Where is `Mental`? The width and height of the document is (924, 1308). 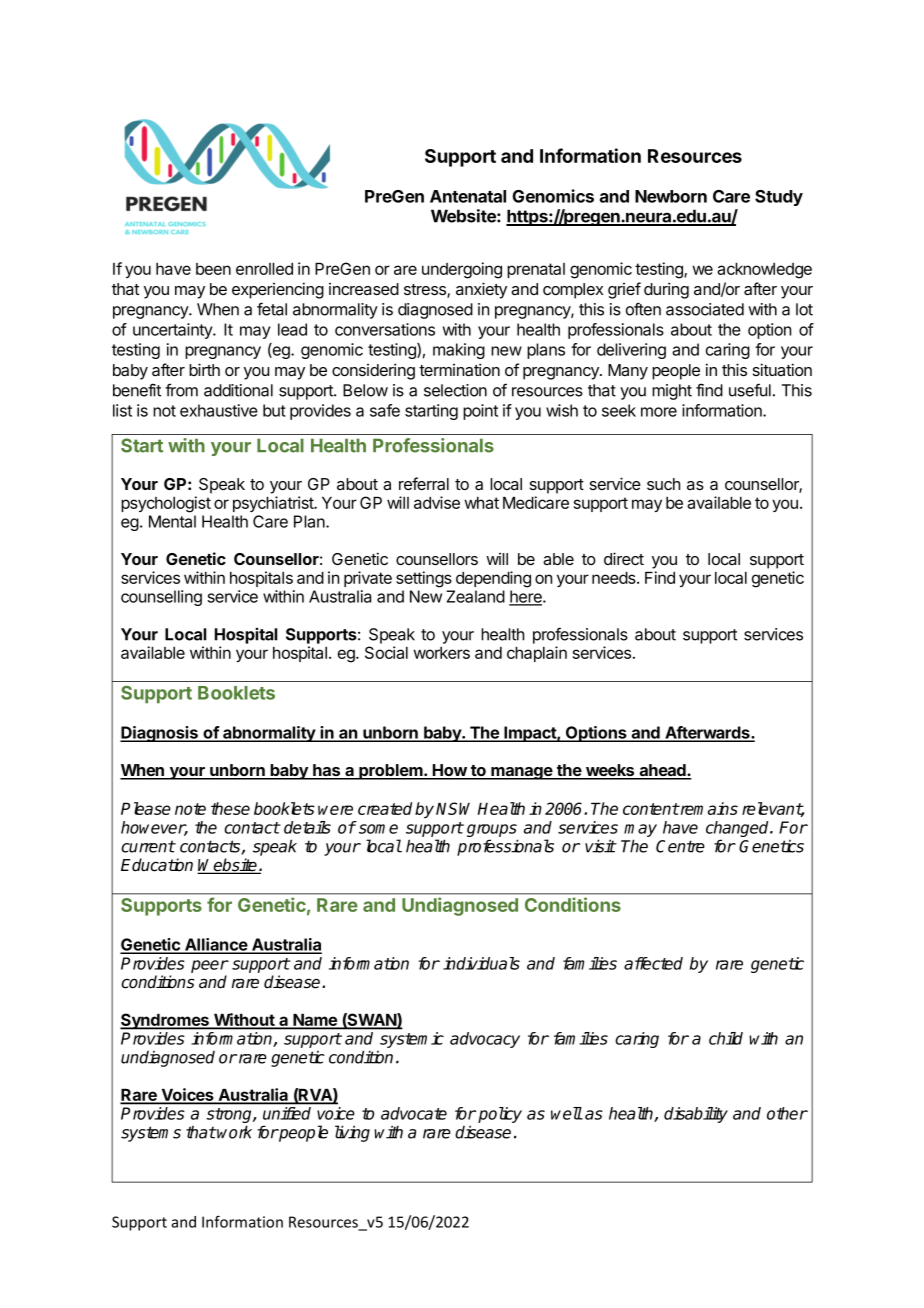
Mental is located at coordinates (172, 521).
